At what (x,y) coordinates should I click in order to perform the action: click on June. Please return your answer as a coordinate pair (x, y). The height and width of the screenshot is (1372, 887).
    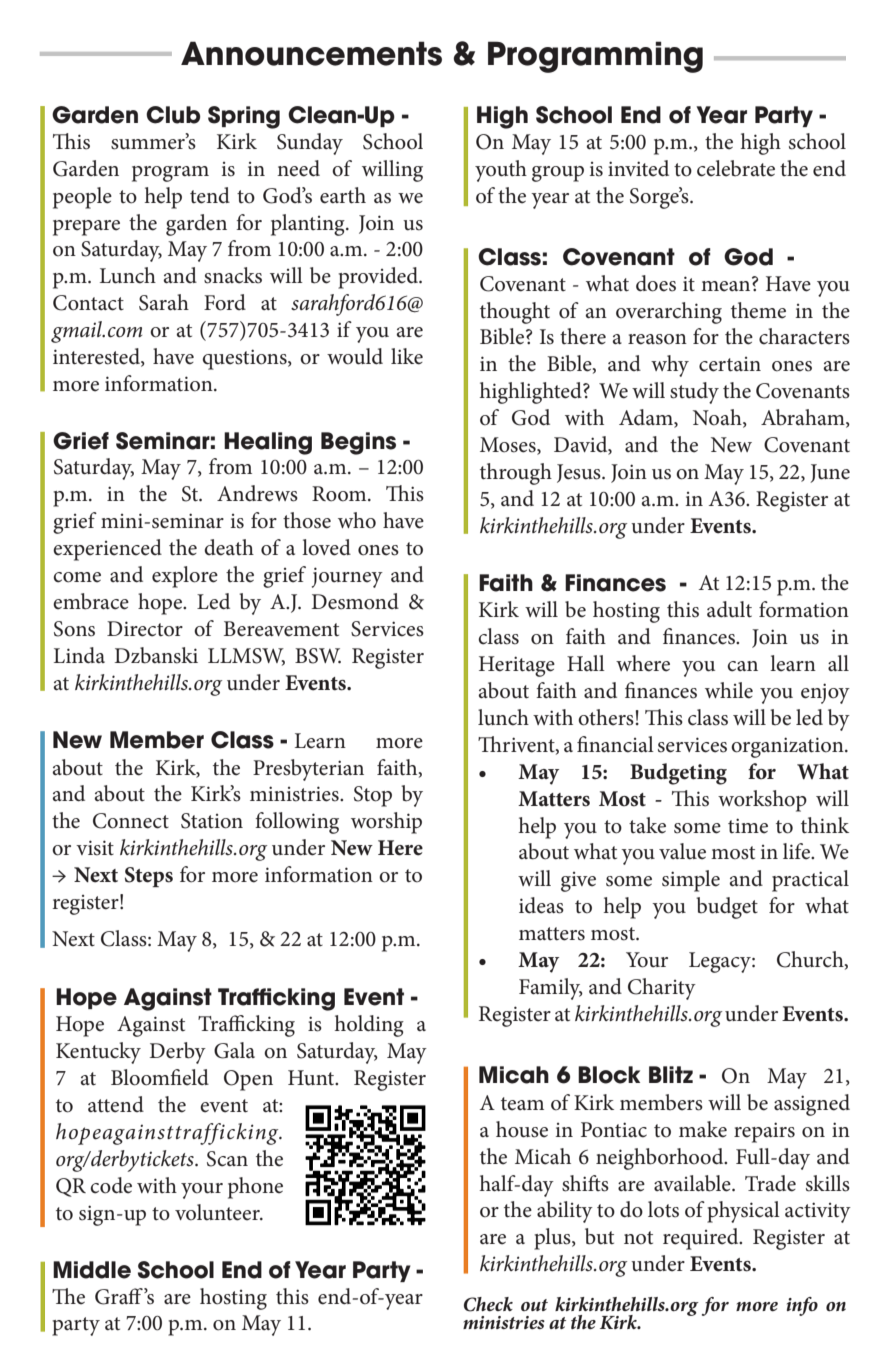
    Looking at the image, I should click on (830, 473).
